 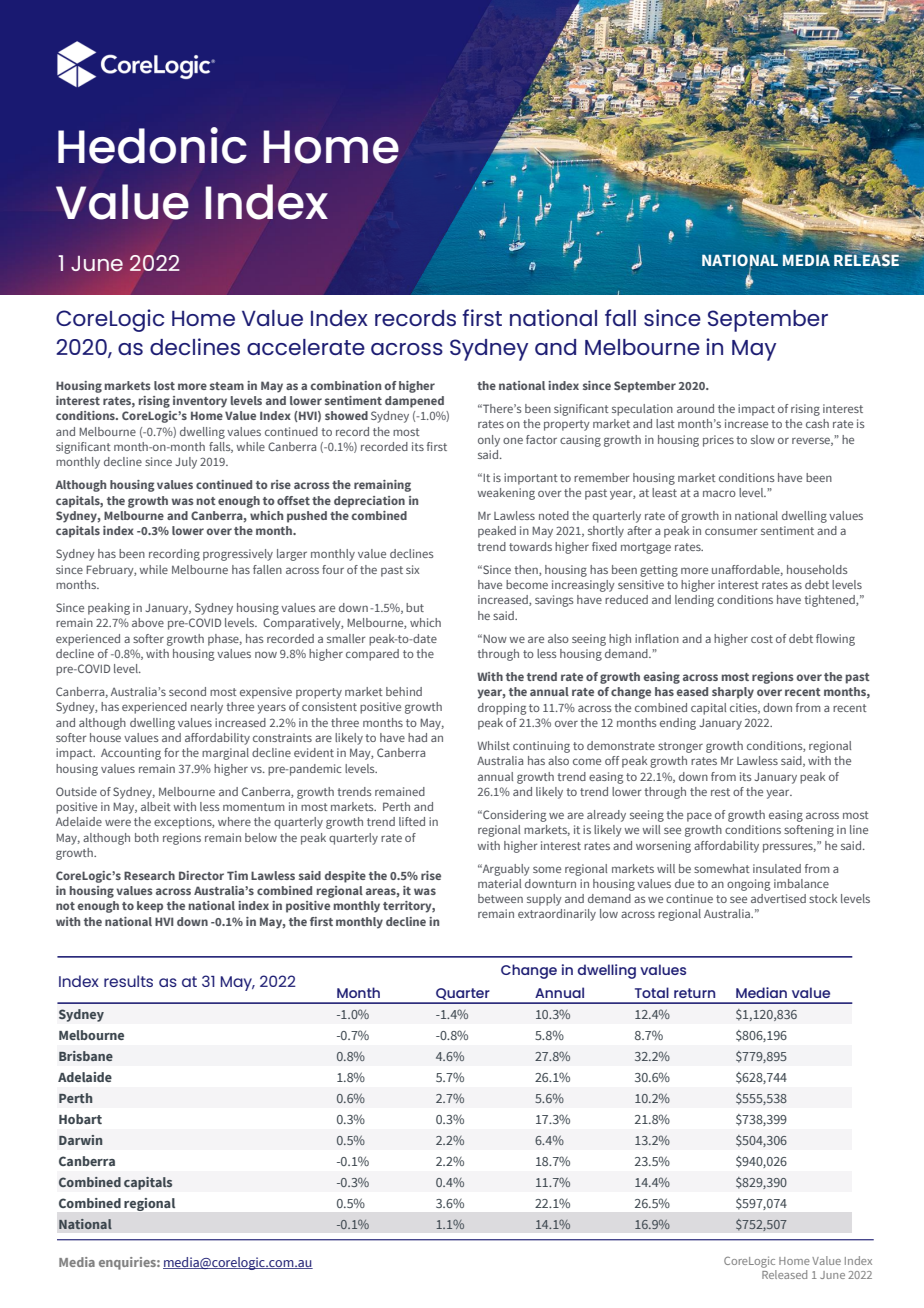 What do you see at coordinates (694, 993) in the screenshot?
I see `return` at bounding box center [694, 993].
